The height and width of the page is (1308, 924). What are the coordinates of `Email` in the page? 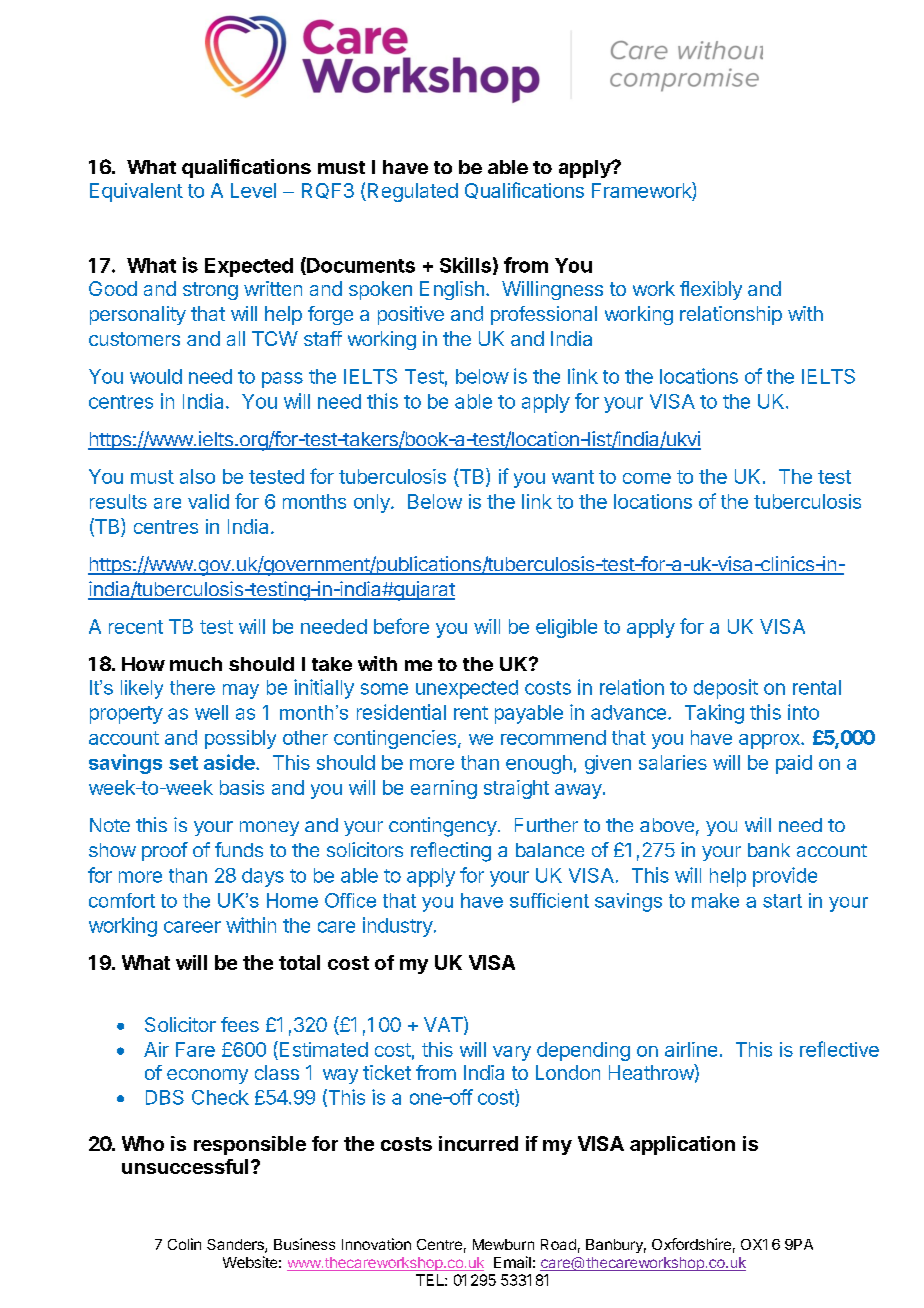 It's located at (512, 1262).
